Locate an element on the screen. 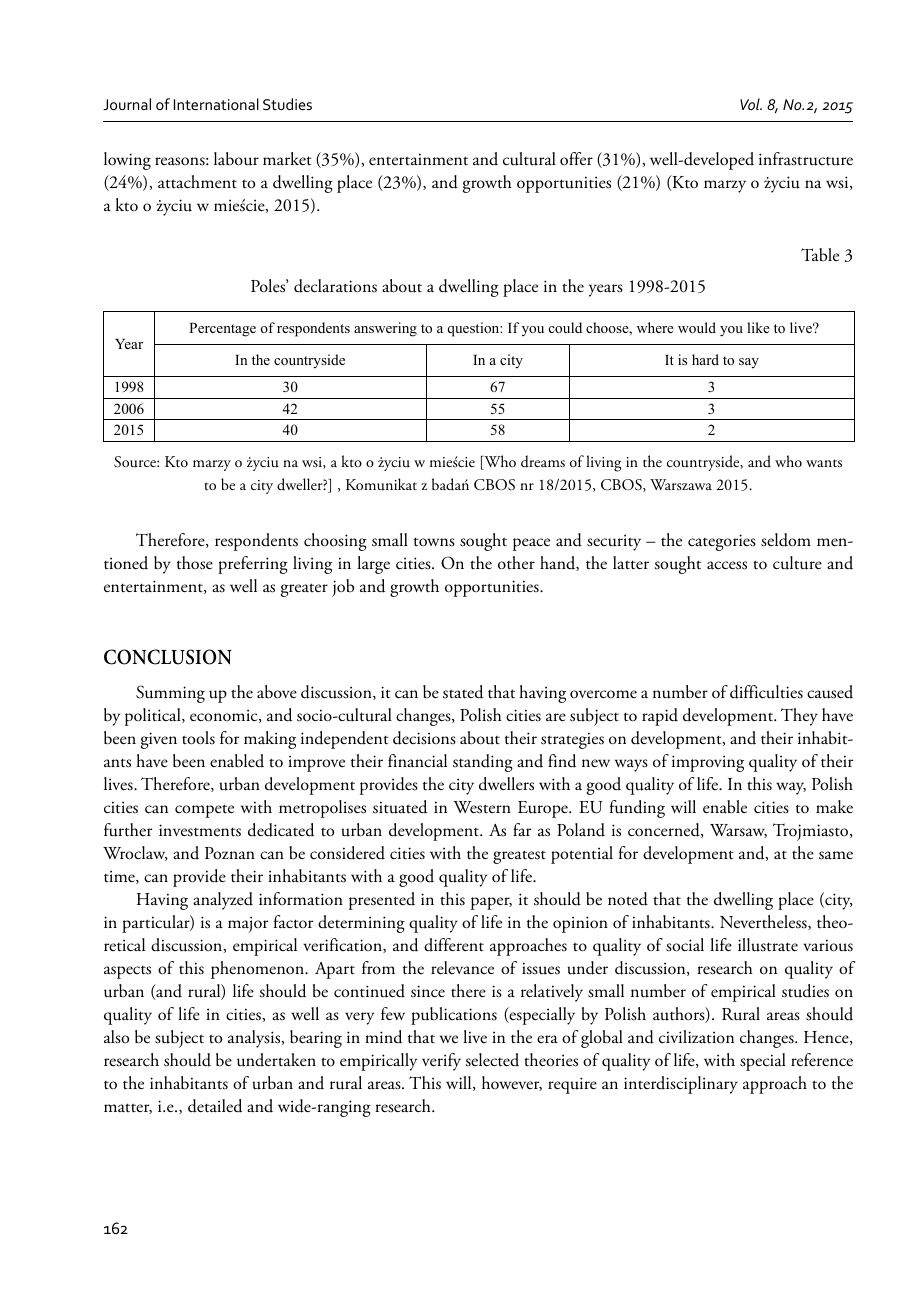 The height and width of the screenshot is (1305, 924). International is located at coordinates (216, 104).
